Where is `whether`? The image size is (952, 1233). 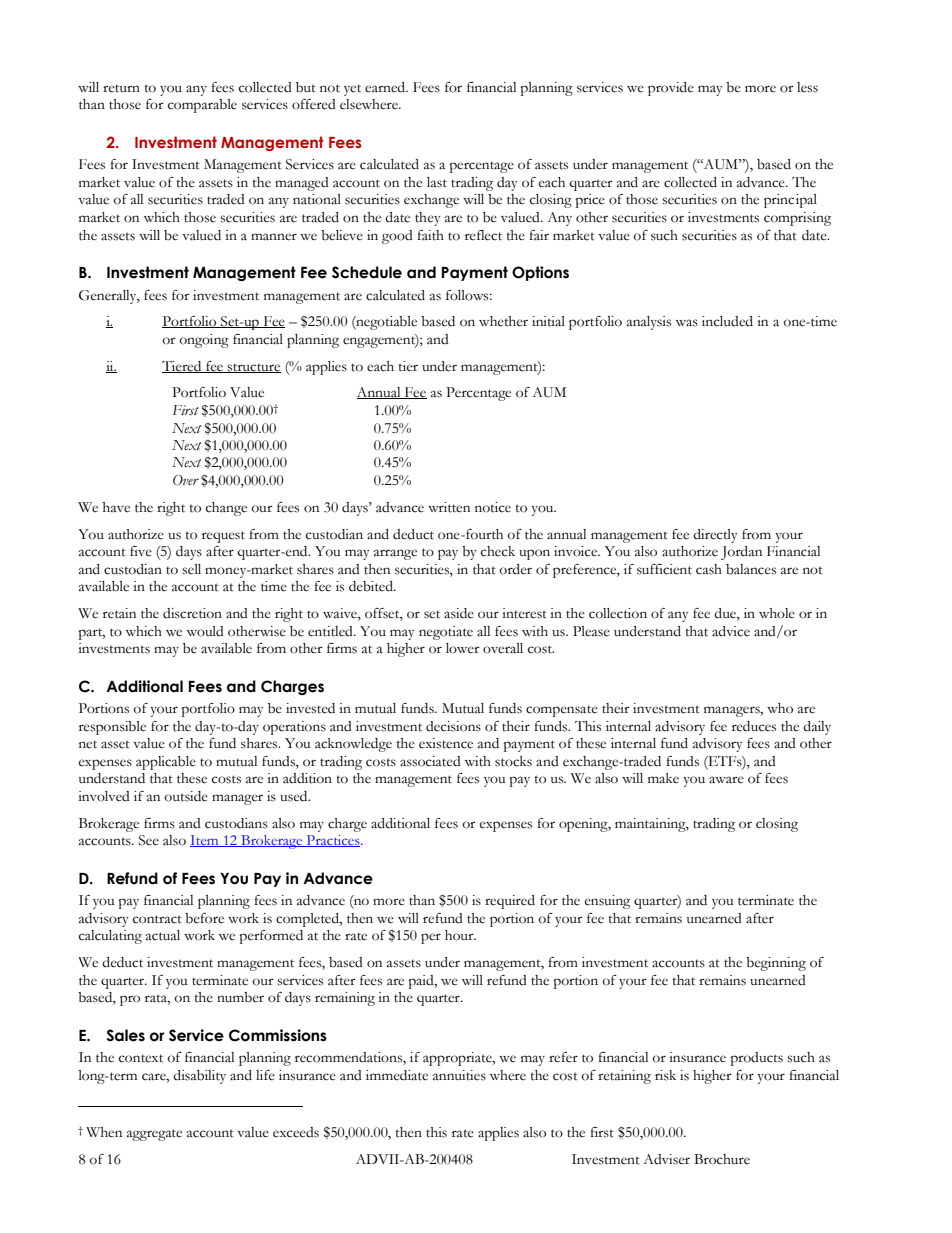 whether is located at coordinates (503, 321).
